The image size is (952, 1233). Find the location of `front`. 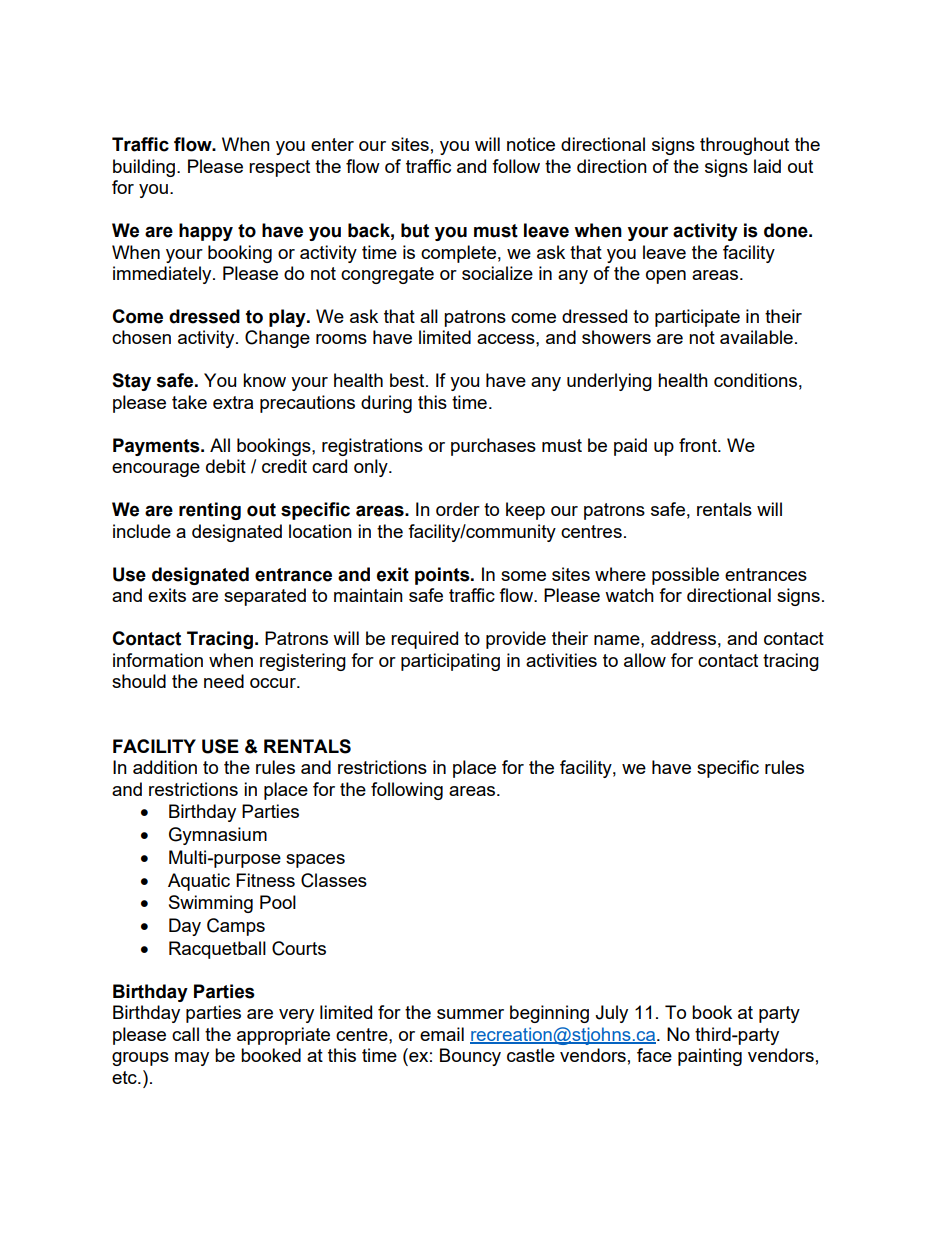

front is located at coordinates (699, 445).
